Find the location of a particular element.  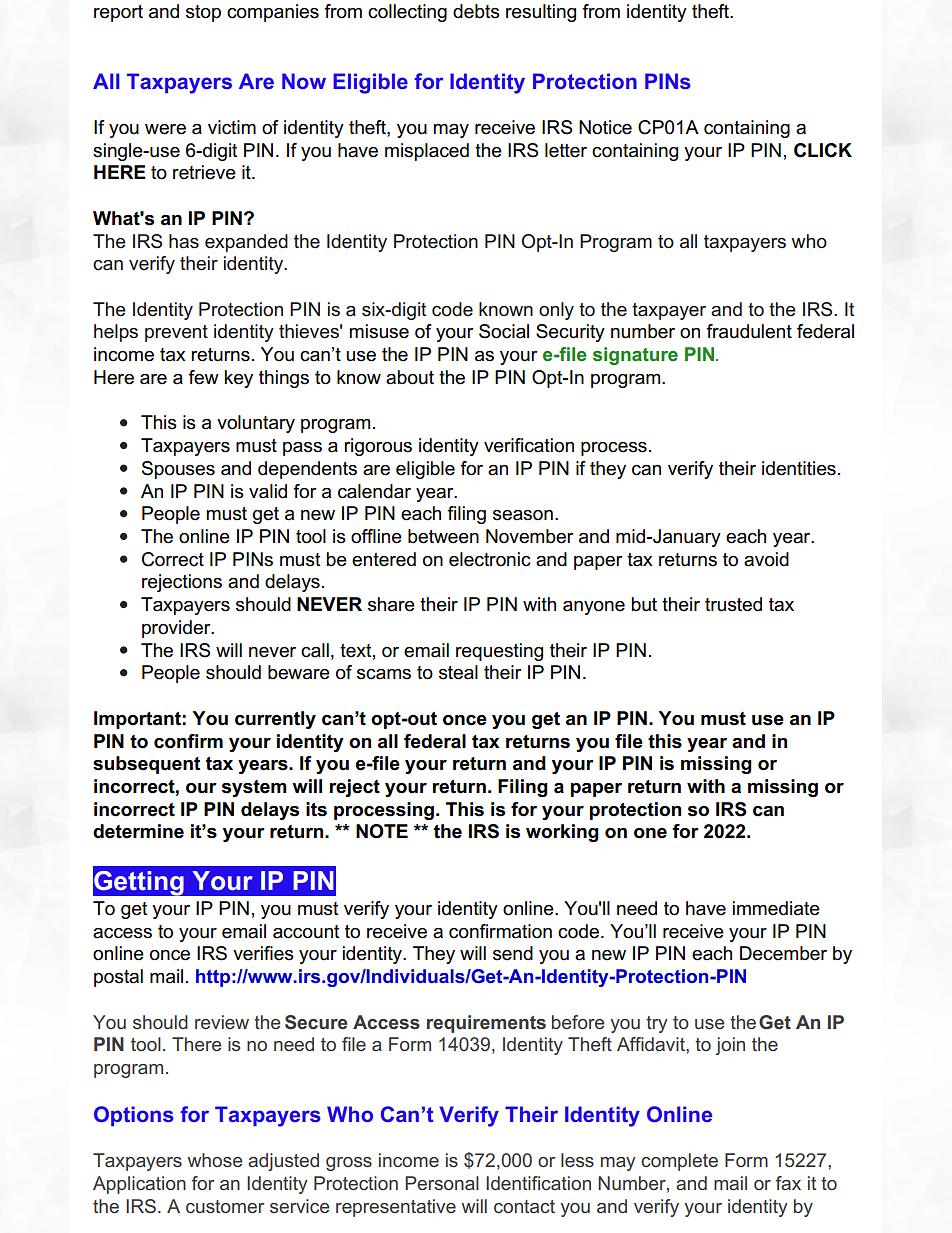

CLICK is located at coordinates (823, 150).
